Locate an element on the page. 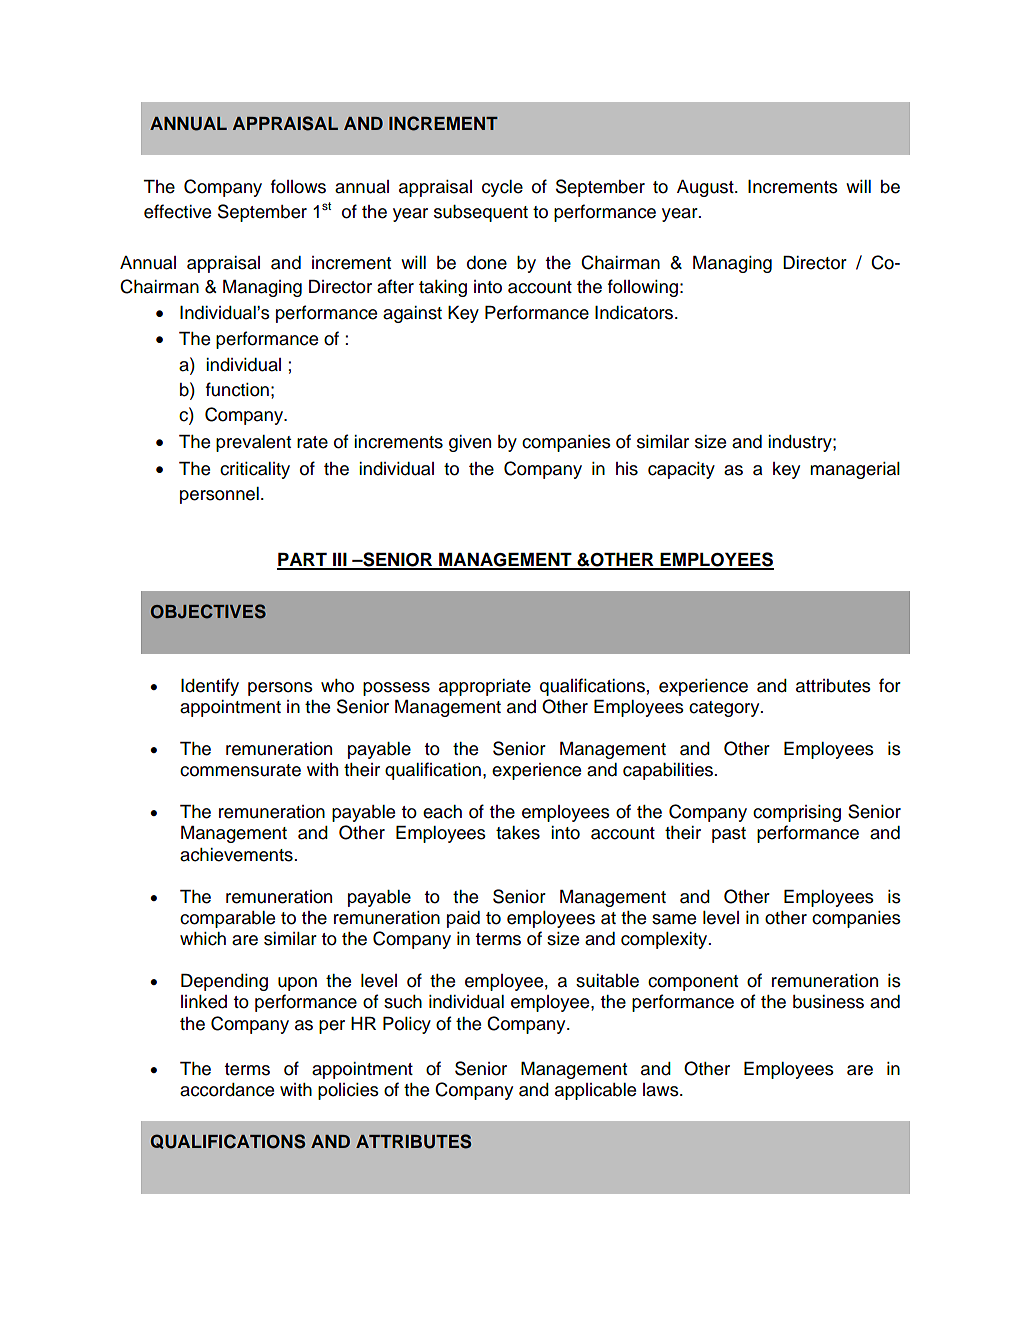 This document has width=1021, height=1322. accordance is located at coordinates (227, 1090).
